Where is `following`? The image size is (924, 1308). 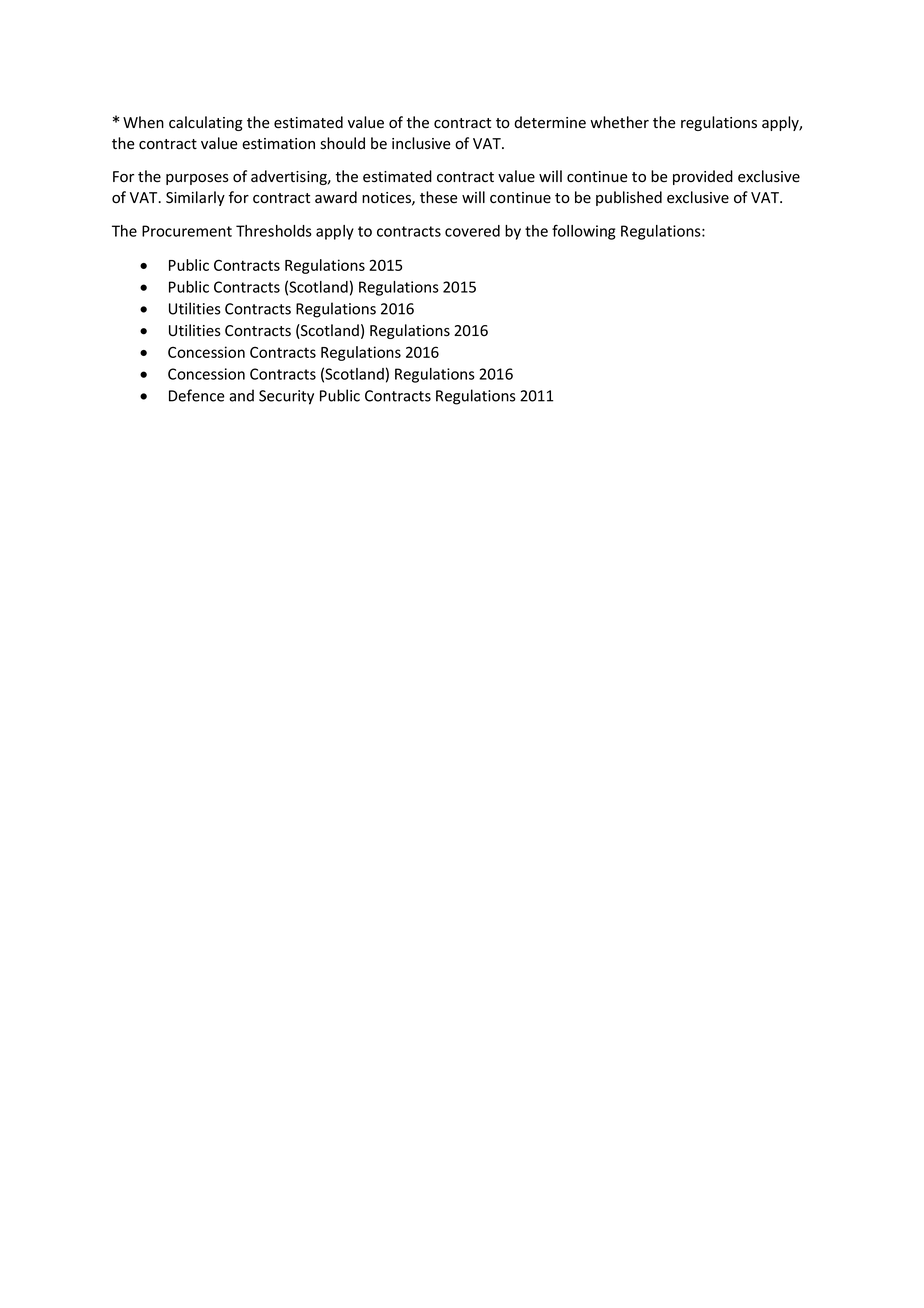
following is located at coordinates (583, 232).
